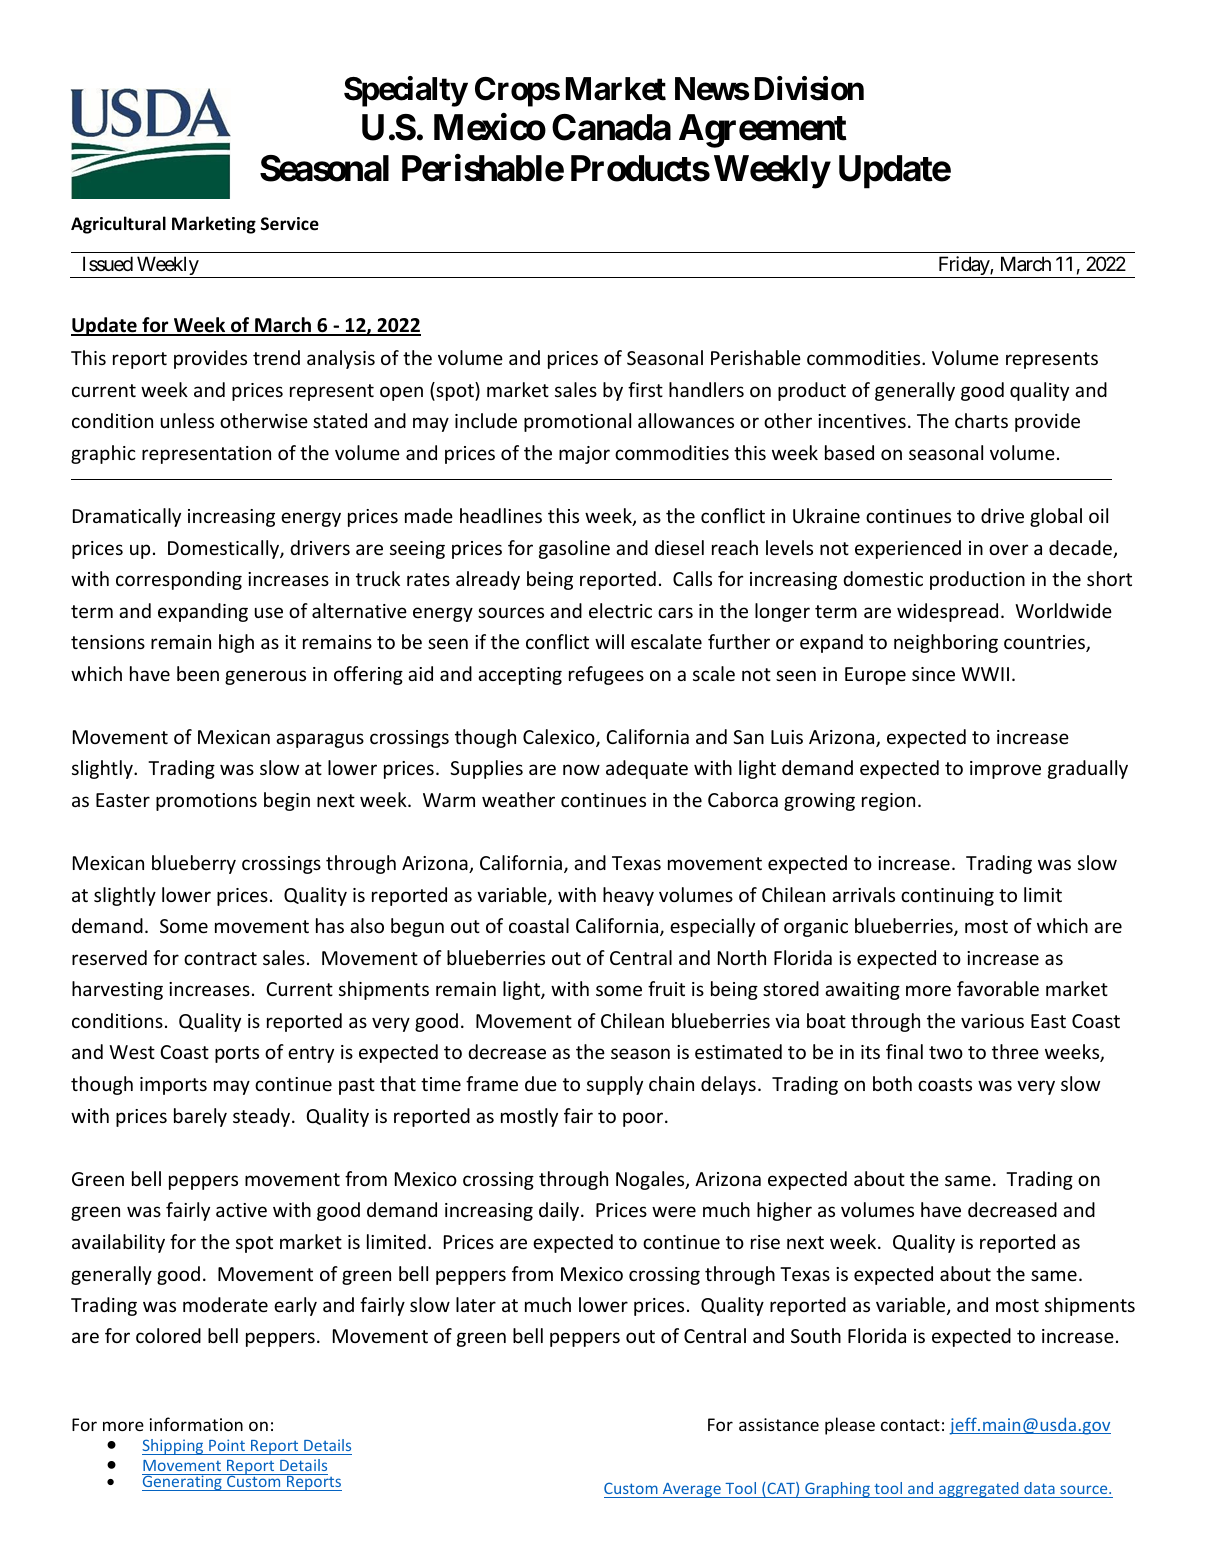  Describe the element at coordinates (692, 1490) in the screenshot. I see `Average` at that location.
